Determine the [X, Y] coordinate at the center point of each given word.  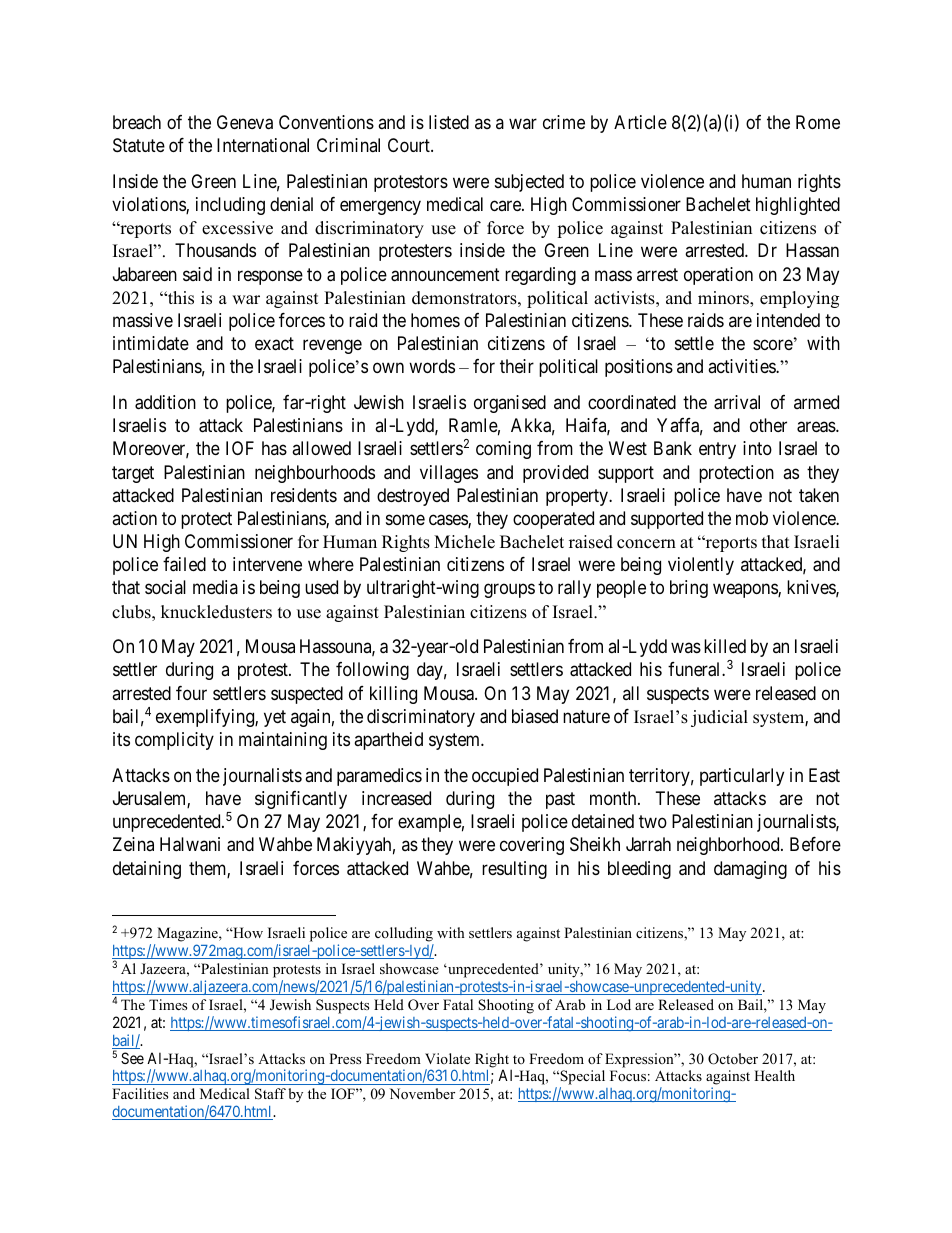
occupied [505, 777]
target [133, 474]
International [263, 145]
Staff [270, 1094]
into [757, 448]
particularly [742, 777]
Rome [818, 122]
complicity [174, 741]
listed [449, 122]
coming [503, 450]
